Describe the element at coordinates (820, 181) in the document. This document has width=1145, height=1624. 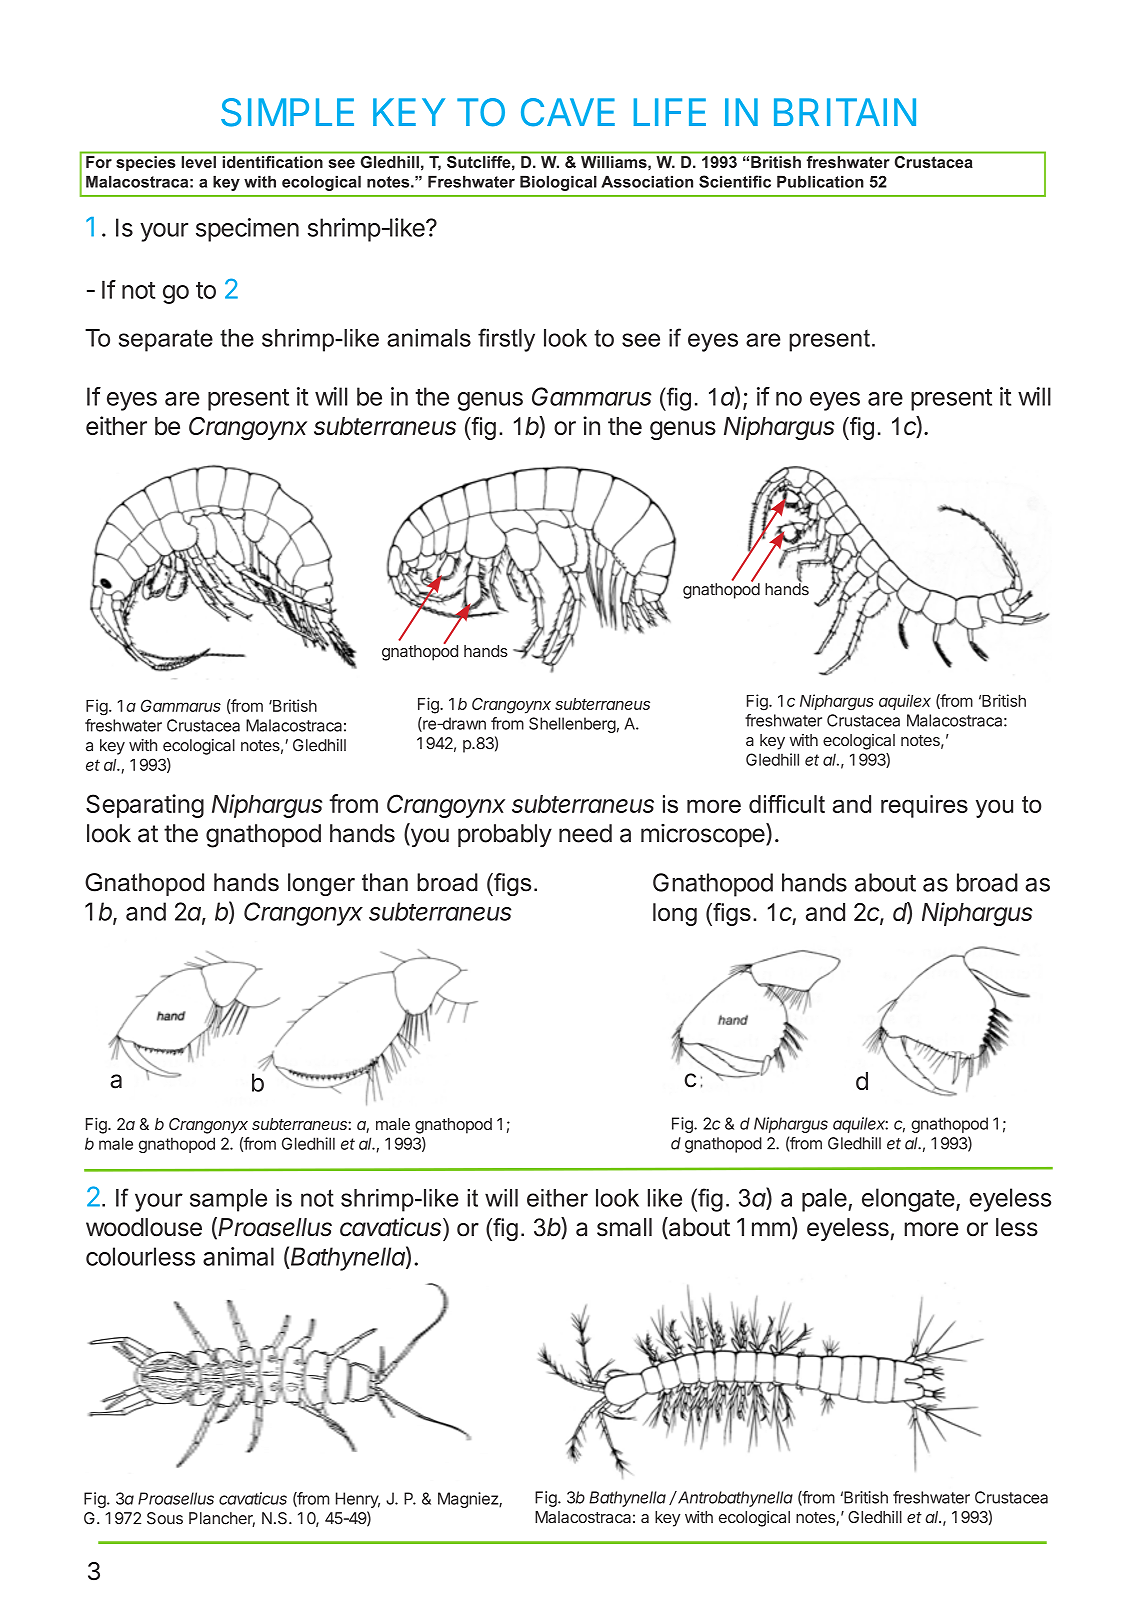
I see `Publication` at that location.
